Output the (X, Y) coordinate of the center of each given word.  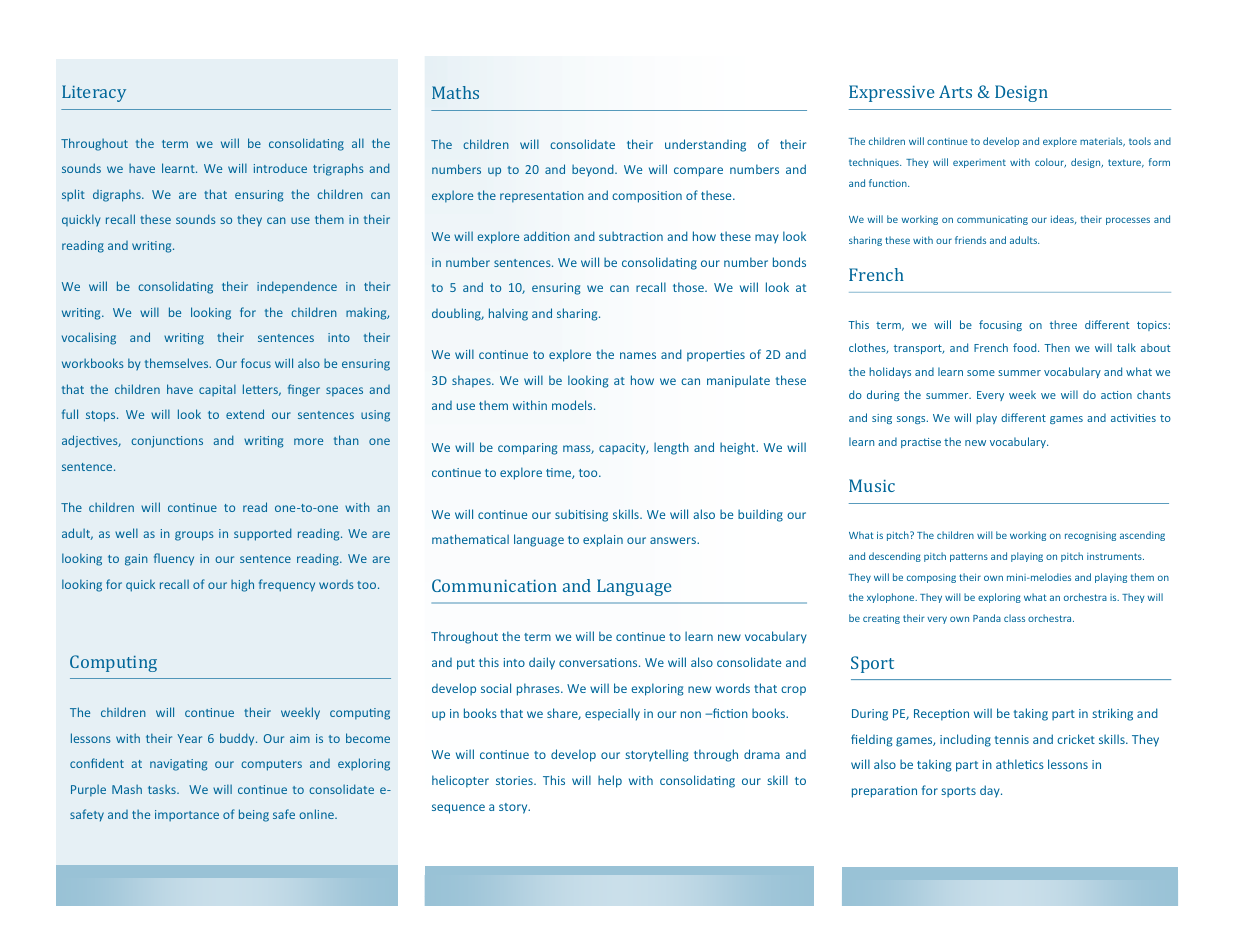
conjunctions (167, 442)
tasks (163, 789)
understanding (705, 145)
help (610, 781)
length (671, 448)
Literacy (94, 93)
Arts (955, 91)
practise (921, 443)
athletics (1020, 764)
